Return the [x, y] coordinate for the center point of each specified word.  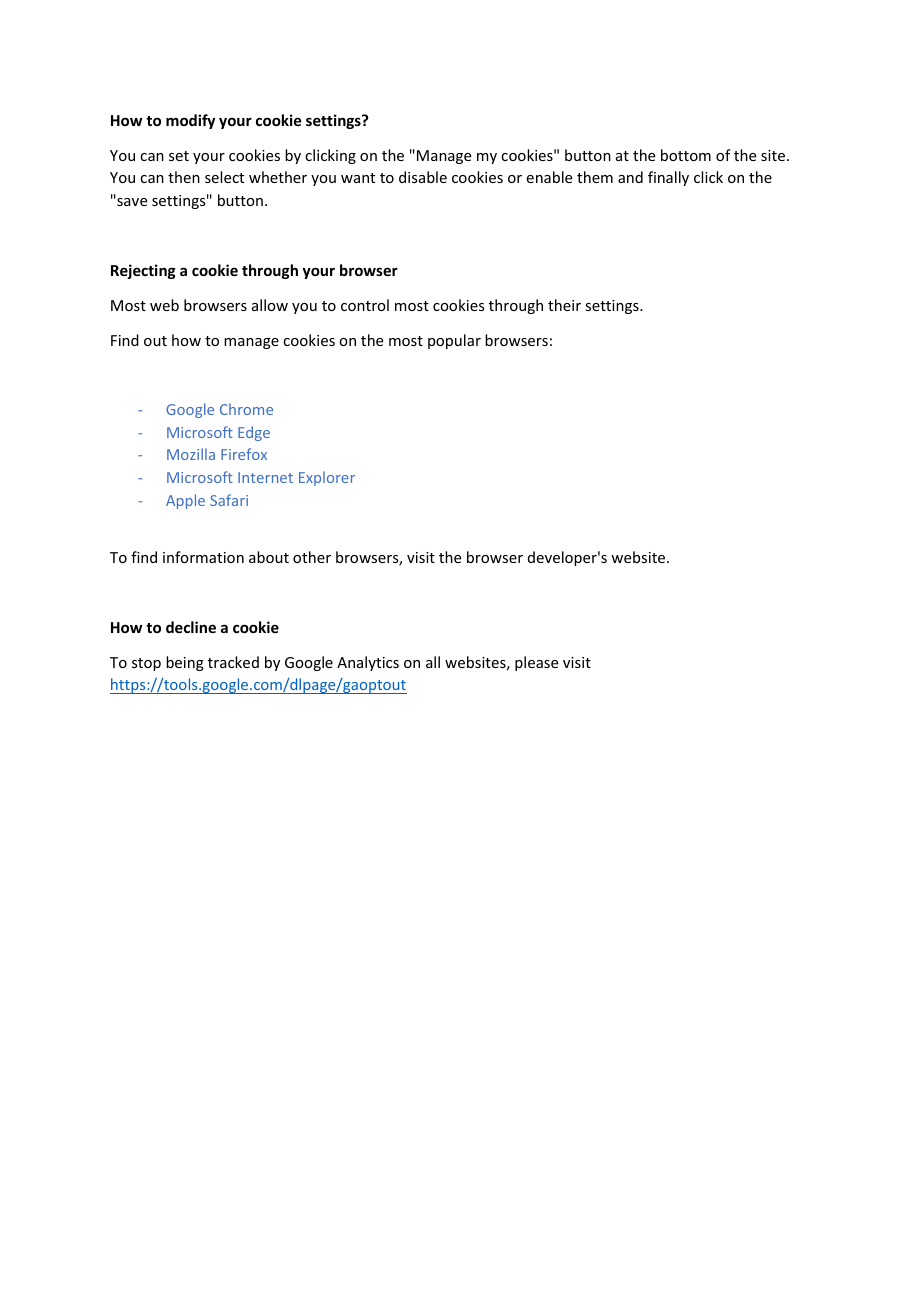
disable [423, 177]
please [536, 663]
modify [190, 121]
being [185, 663]
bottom [686, 155]
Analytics [368, 663]
